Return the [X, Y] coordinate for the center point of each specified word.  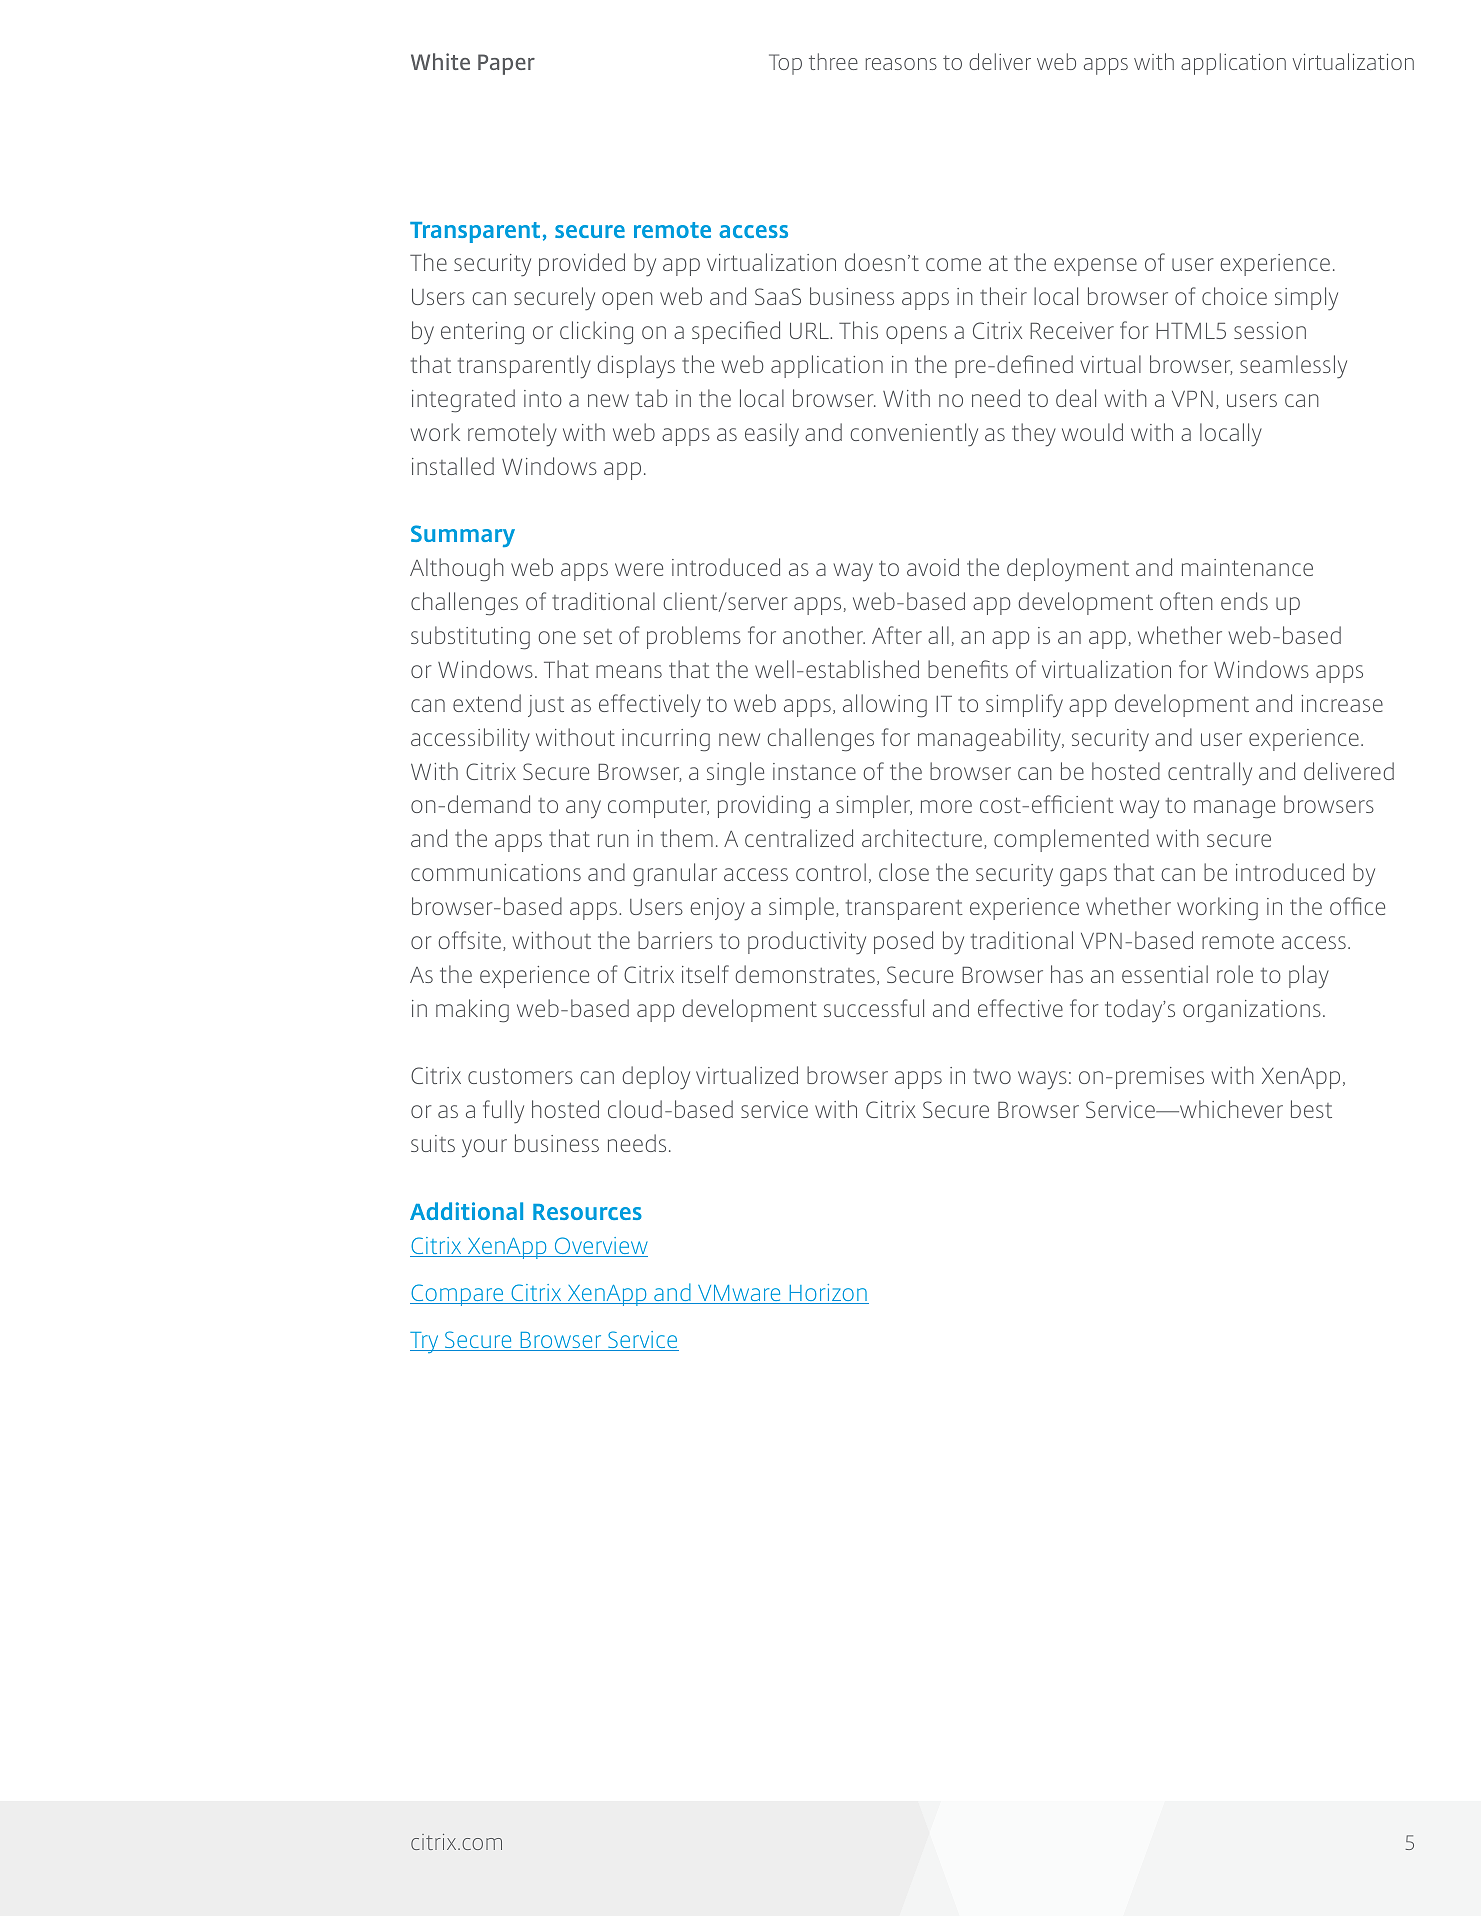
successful [874, 1008]
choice [1234, 296]
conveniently [914, 435]
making [472, 1011]
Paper [506, 64]
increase [1342, 703]
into [543, 398]
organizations [1252, 1011]
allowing [885, 706]
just [546, 706]
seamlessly [1293, 367]
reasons [901, 64]
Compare [458, 1295]
